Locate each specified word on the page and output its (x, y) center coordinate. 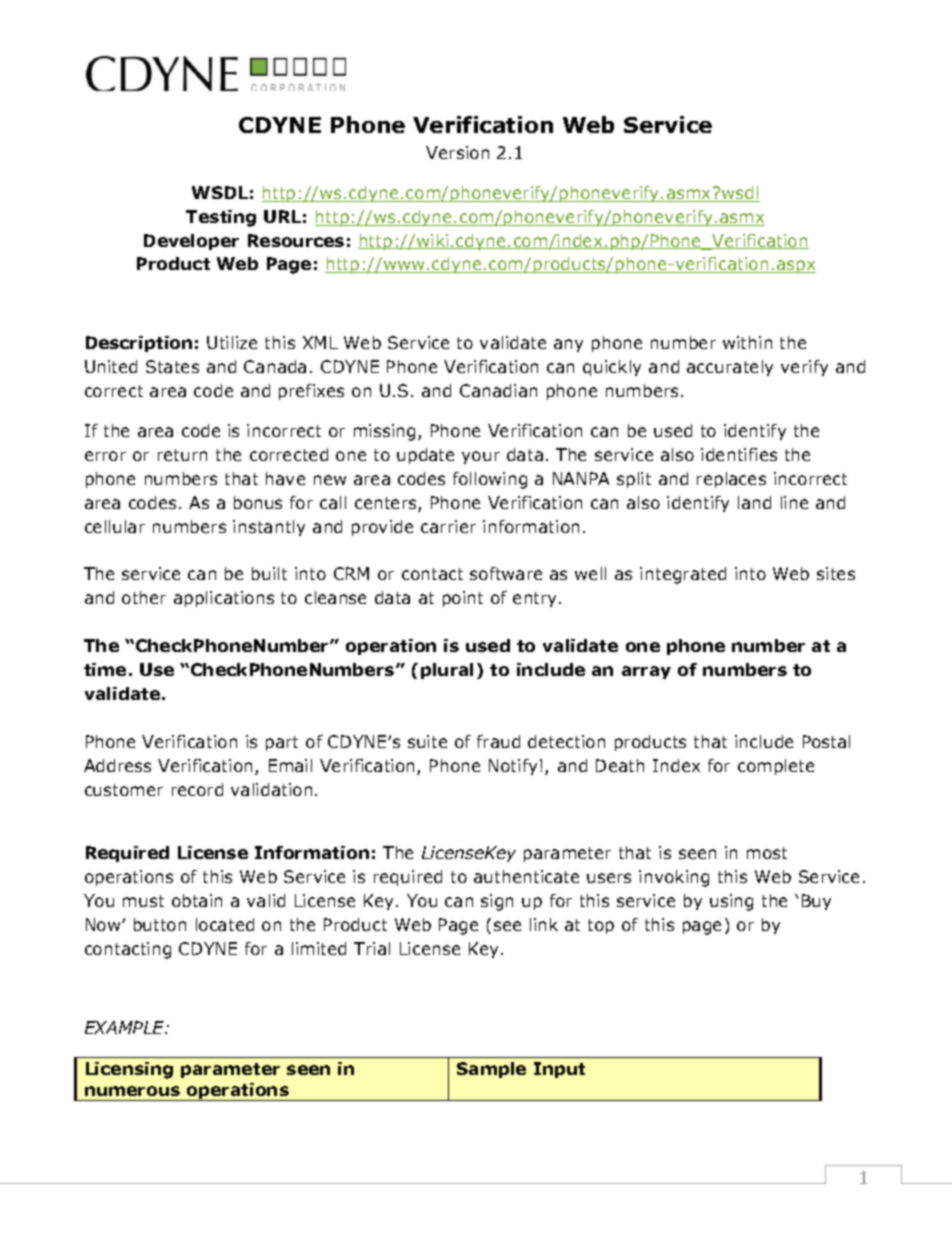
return (182, 455)
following (490, 480)
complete (776, 767)
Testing (221, 218)
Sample (491, 1070)
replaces (731, 480)
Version (457, 152)
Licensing (129, 1070)
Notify (513, 767)
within (747, 342)
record (197, 789)
